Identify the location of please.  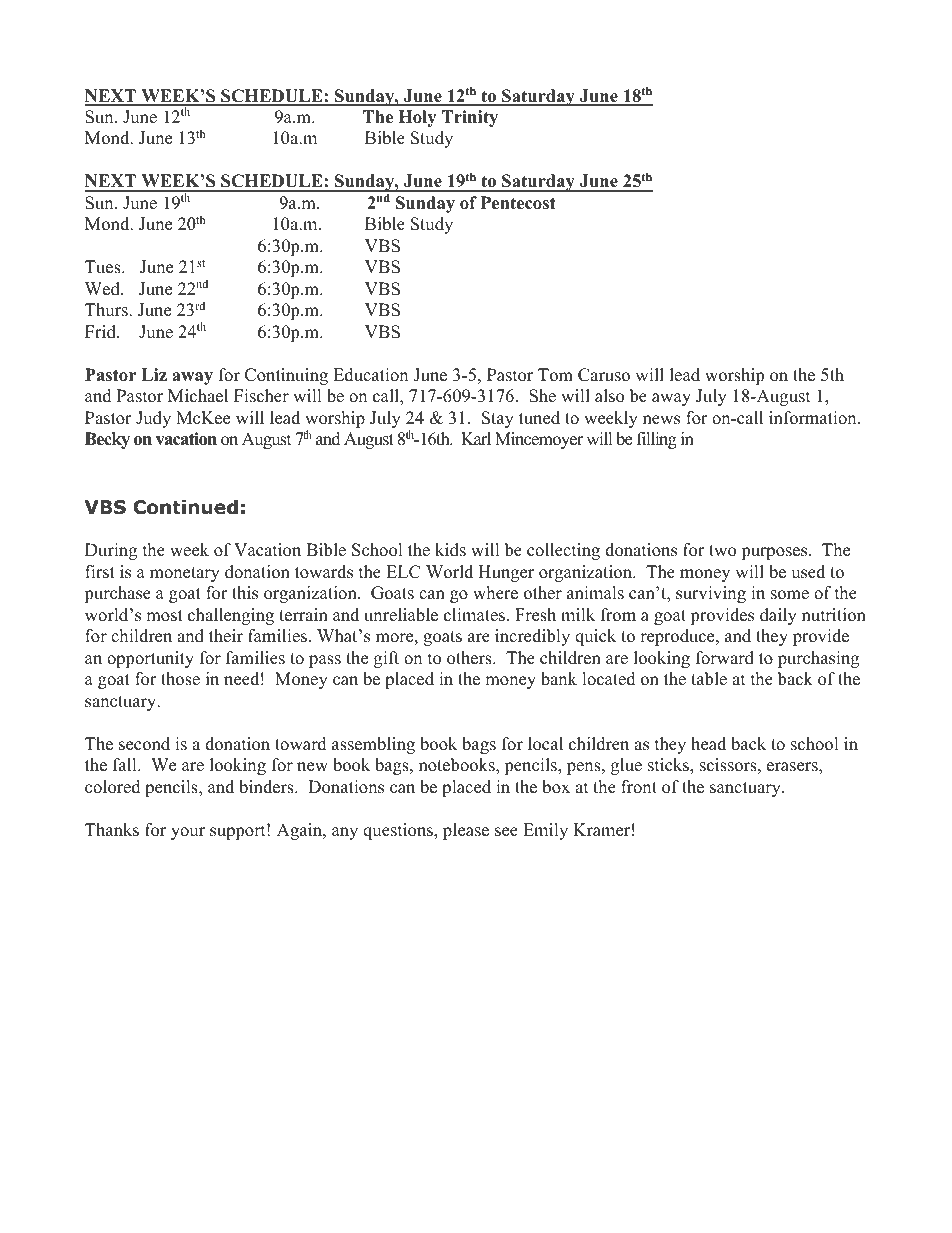
(466, 831).
